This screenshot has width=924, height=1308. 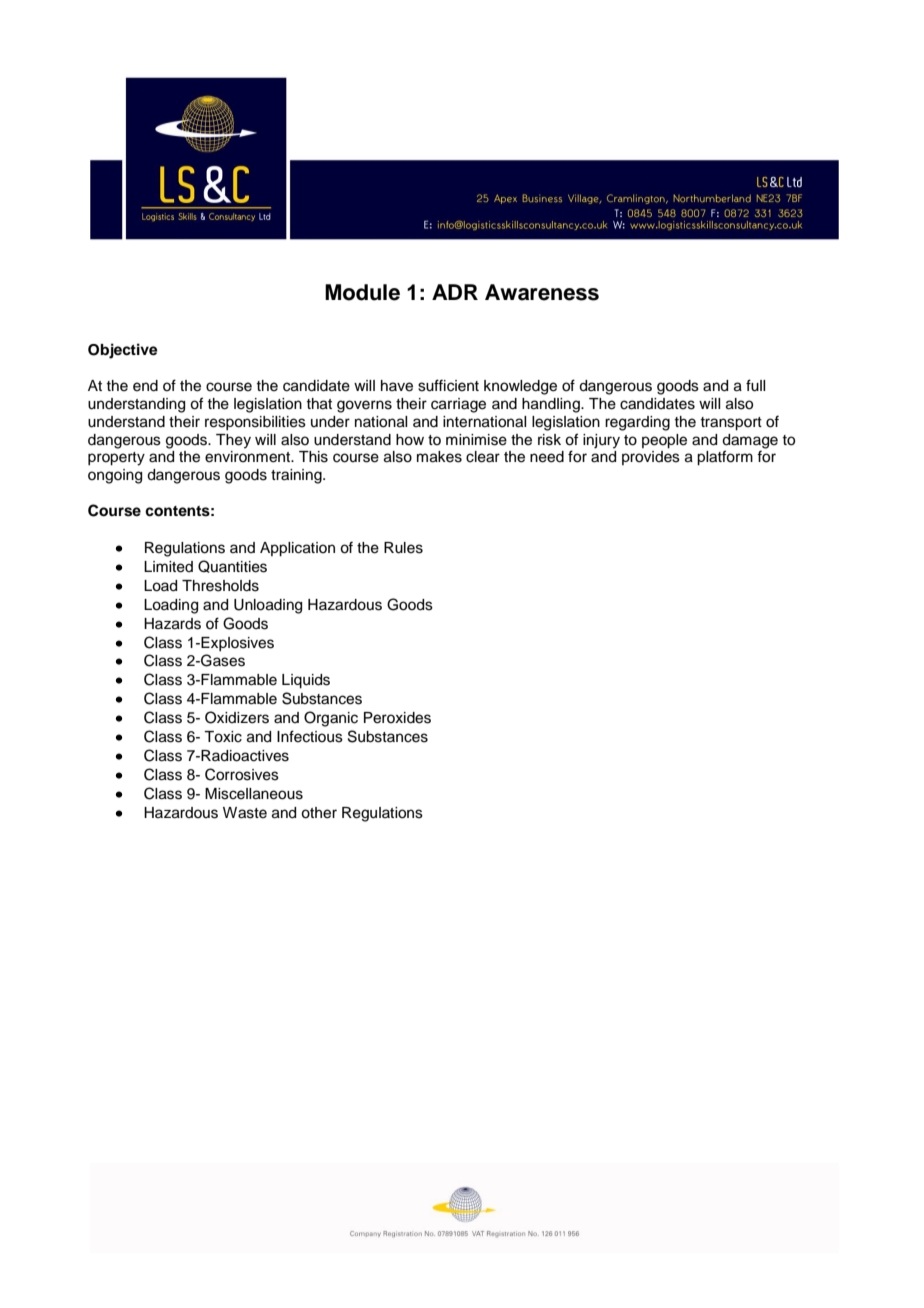 What do you see at coordinates (233, 441) in the screenshot?
I see `They` at bounding box center [233, 441].
